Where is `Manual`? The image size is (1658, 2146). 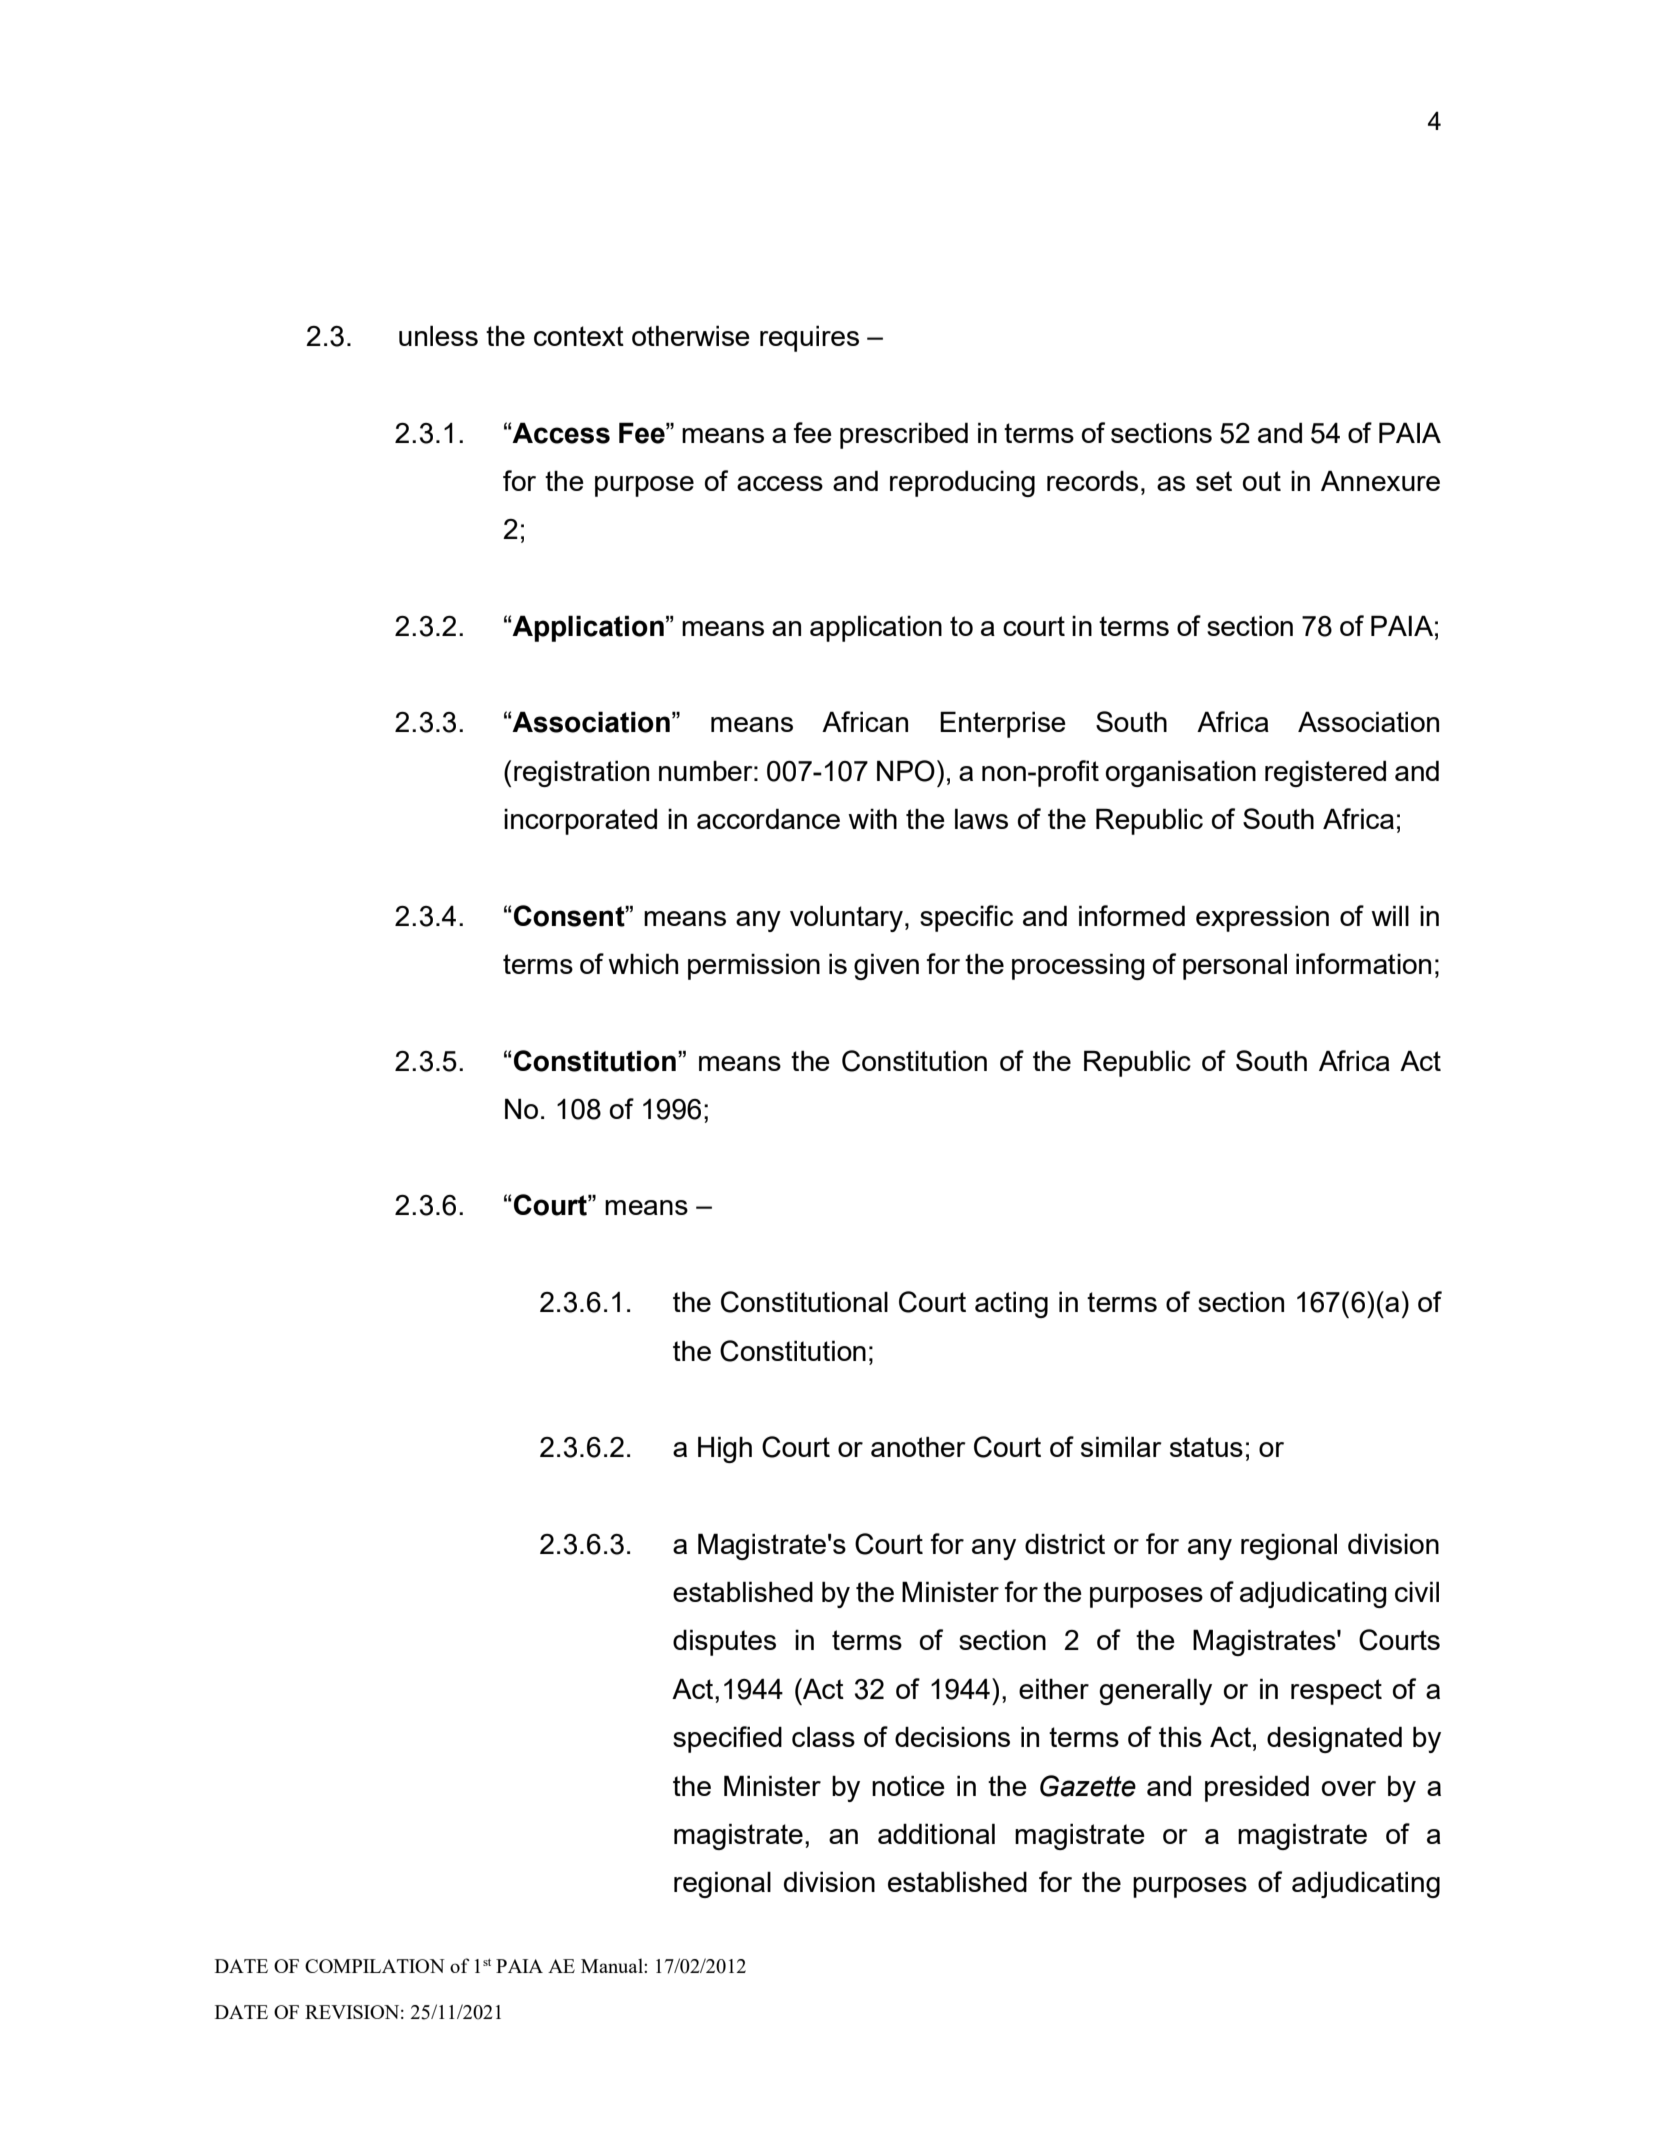
Manual is located at coordinates (613, 1965).
